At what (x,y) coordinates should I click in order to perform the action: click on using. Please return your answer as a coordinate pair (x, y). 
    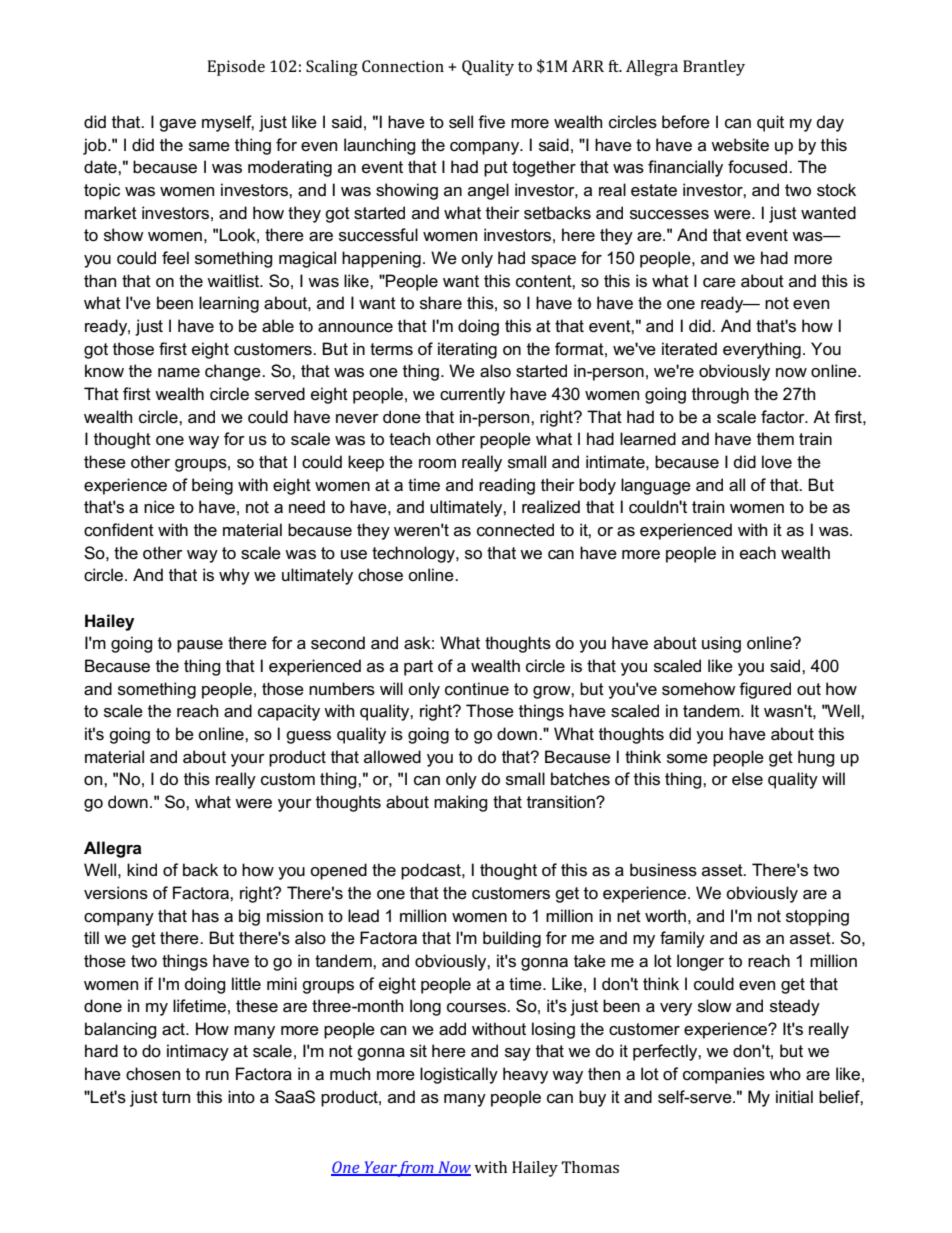
    Looking at the image, I should click on (721, 644).
